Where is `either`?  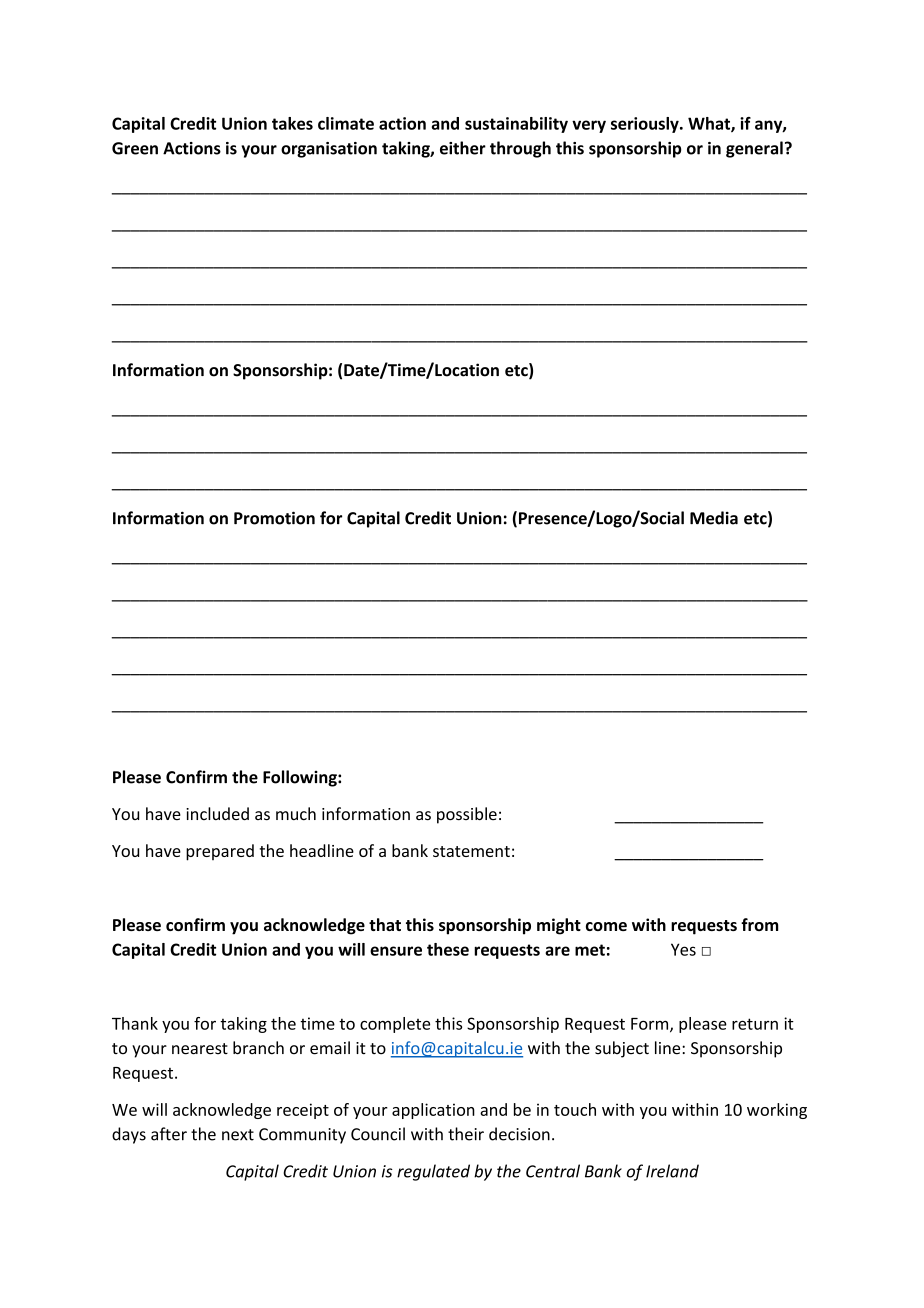 either is located at coordinates (463, 148).
